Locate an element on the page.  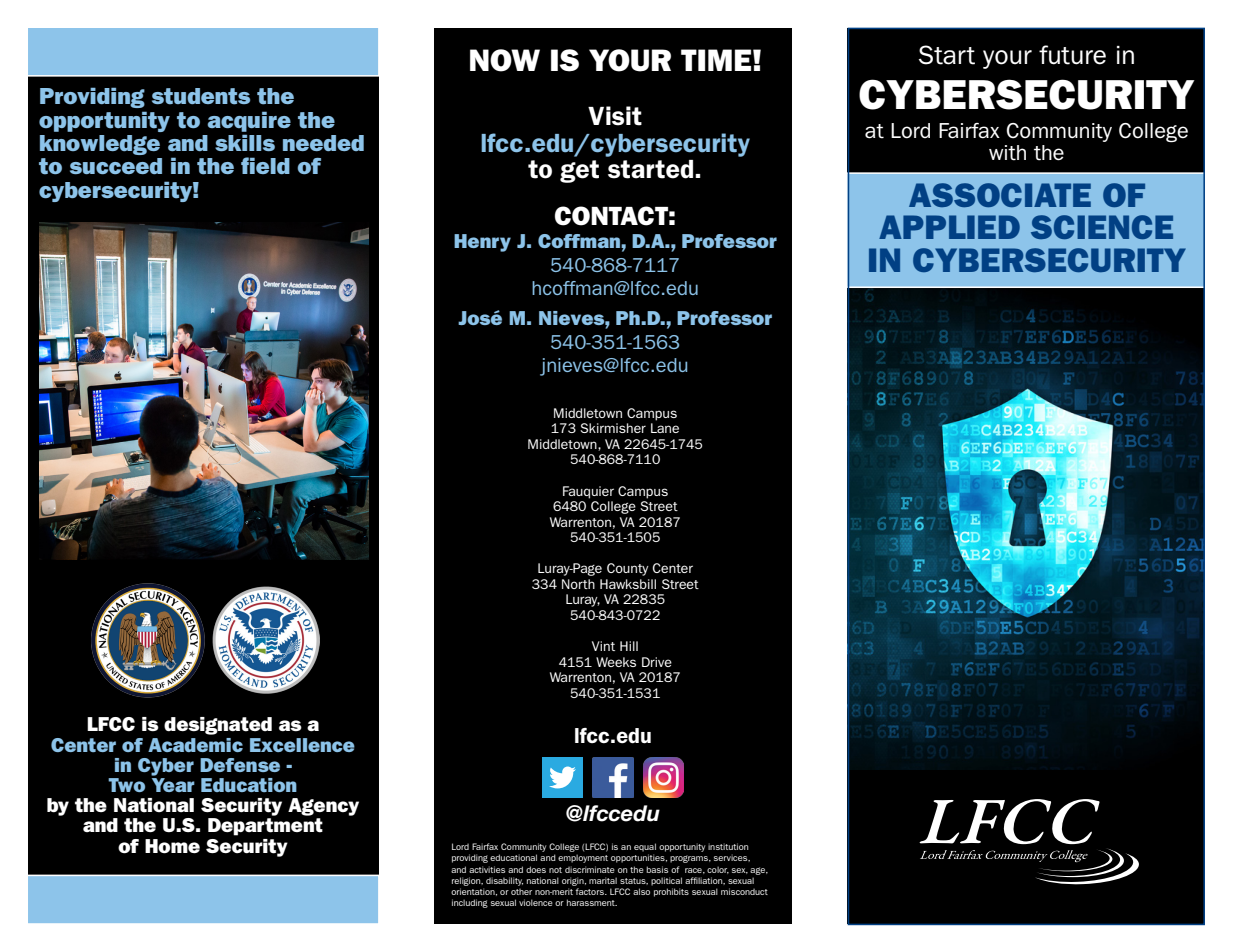
designated is located at coordinates (218, 726).
